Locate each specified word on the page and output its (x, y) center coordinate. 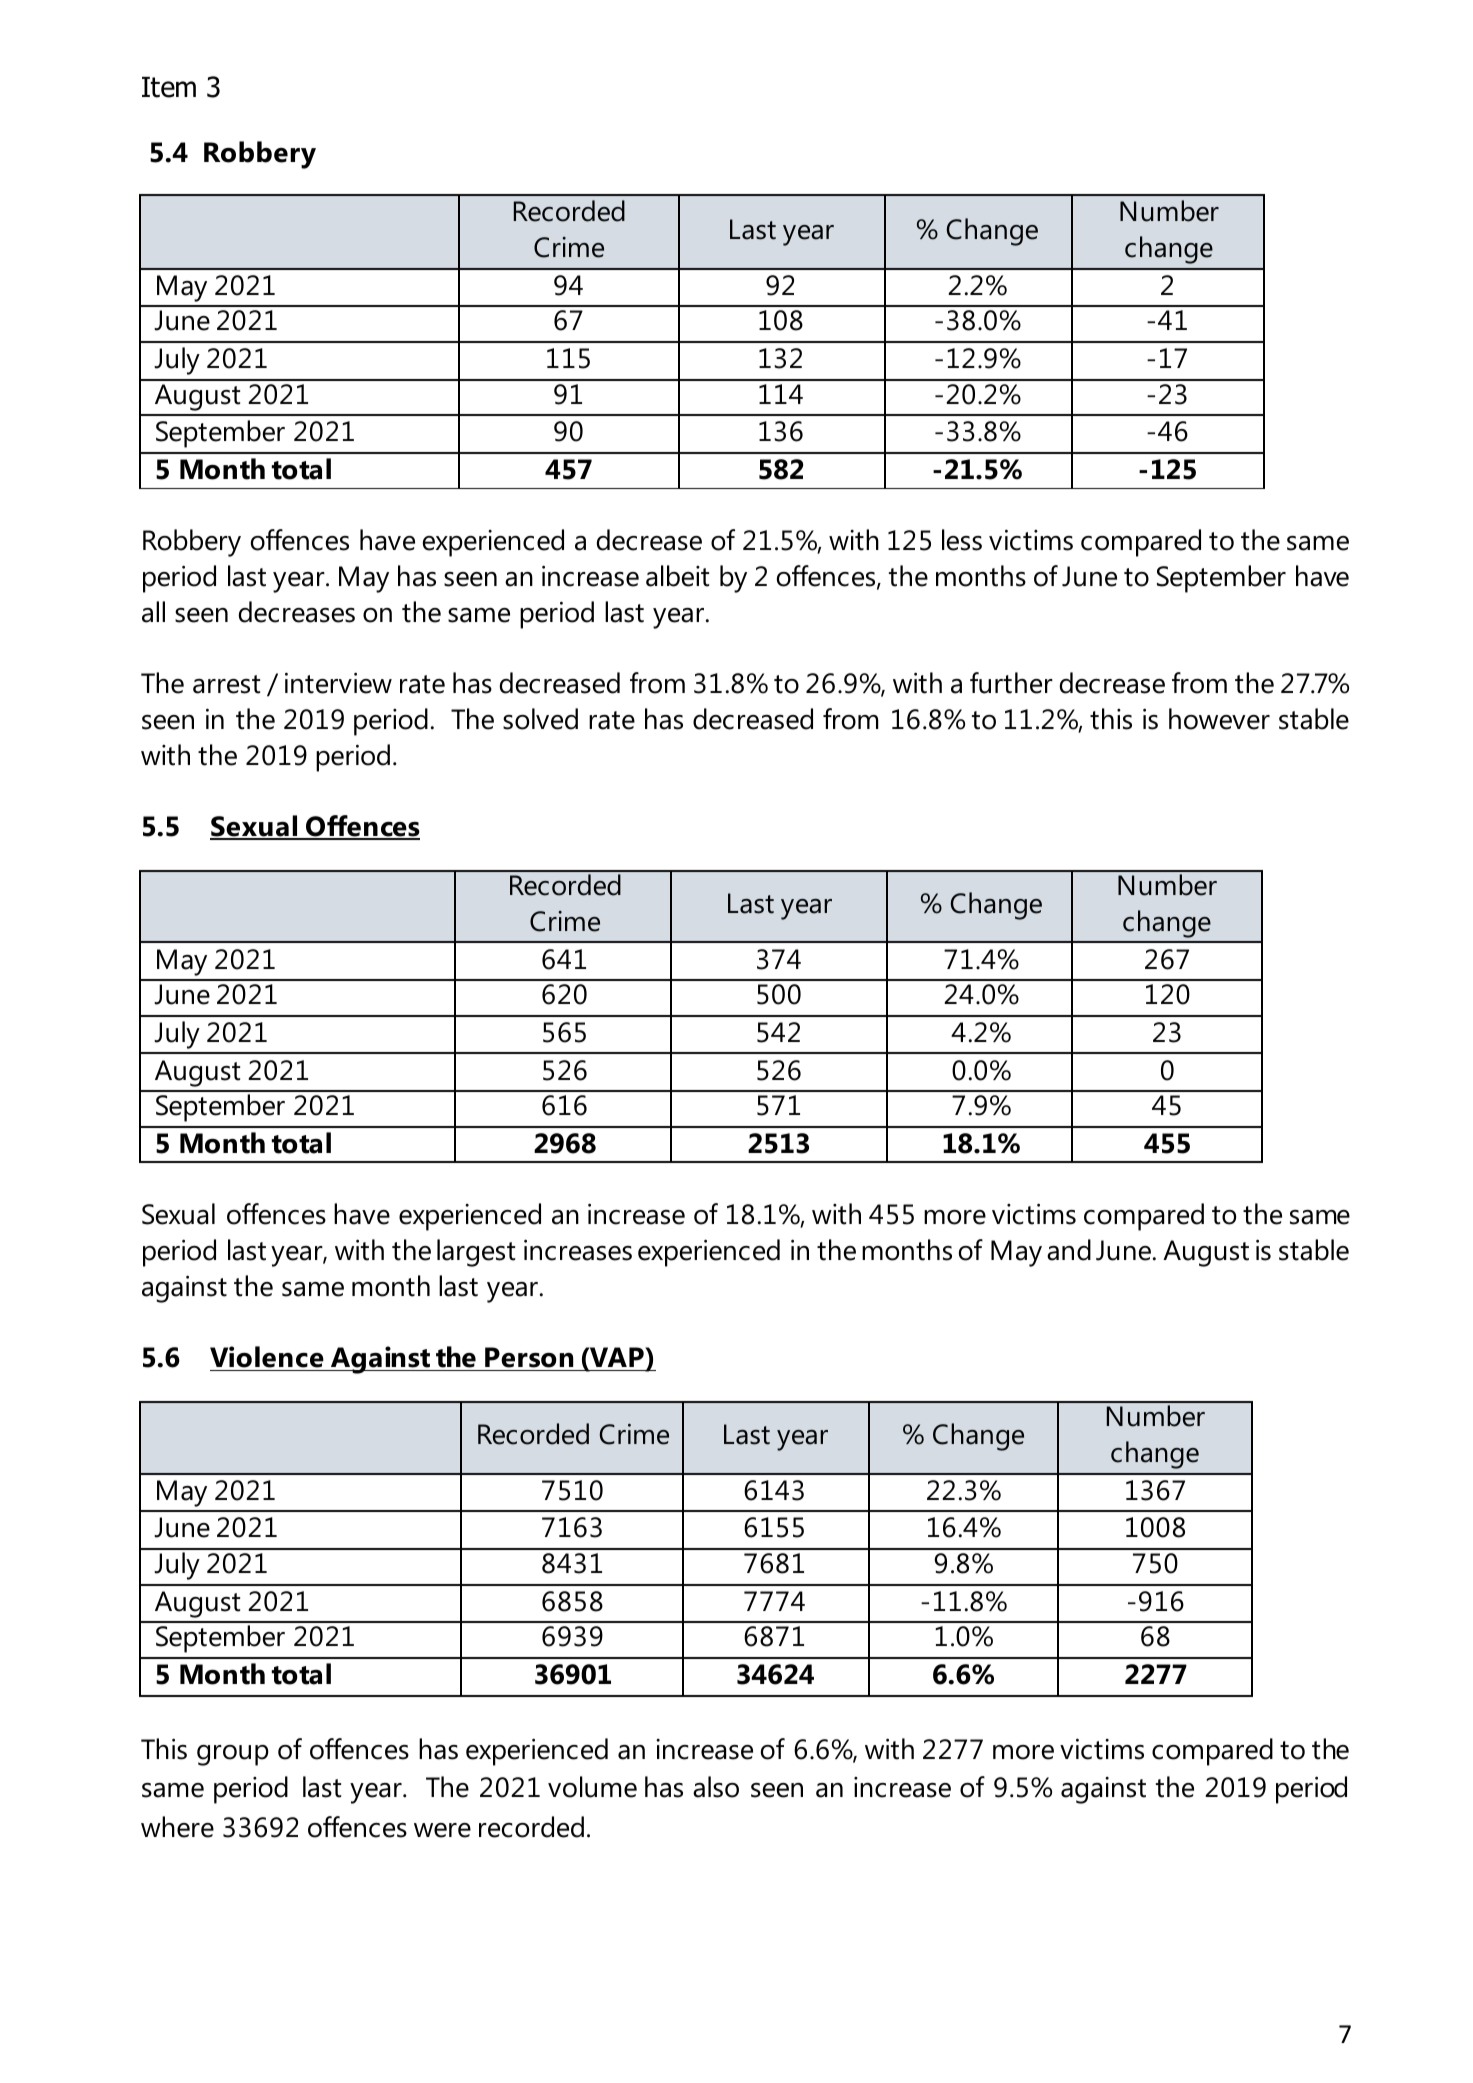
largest (476, 1253)
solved (540, 719)
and (1069, 1250)
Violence (267, 1357)
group (233, 1755)
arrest (226, 684)
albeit (677, 576)
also (716, 1787)
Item (169, 87)
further (1011, 683)
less (962, 540)
